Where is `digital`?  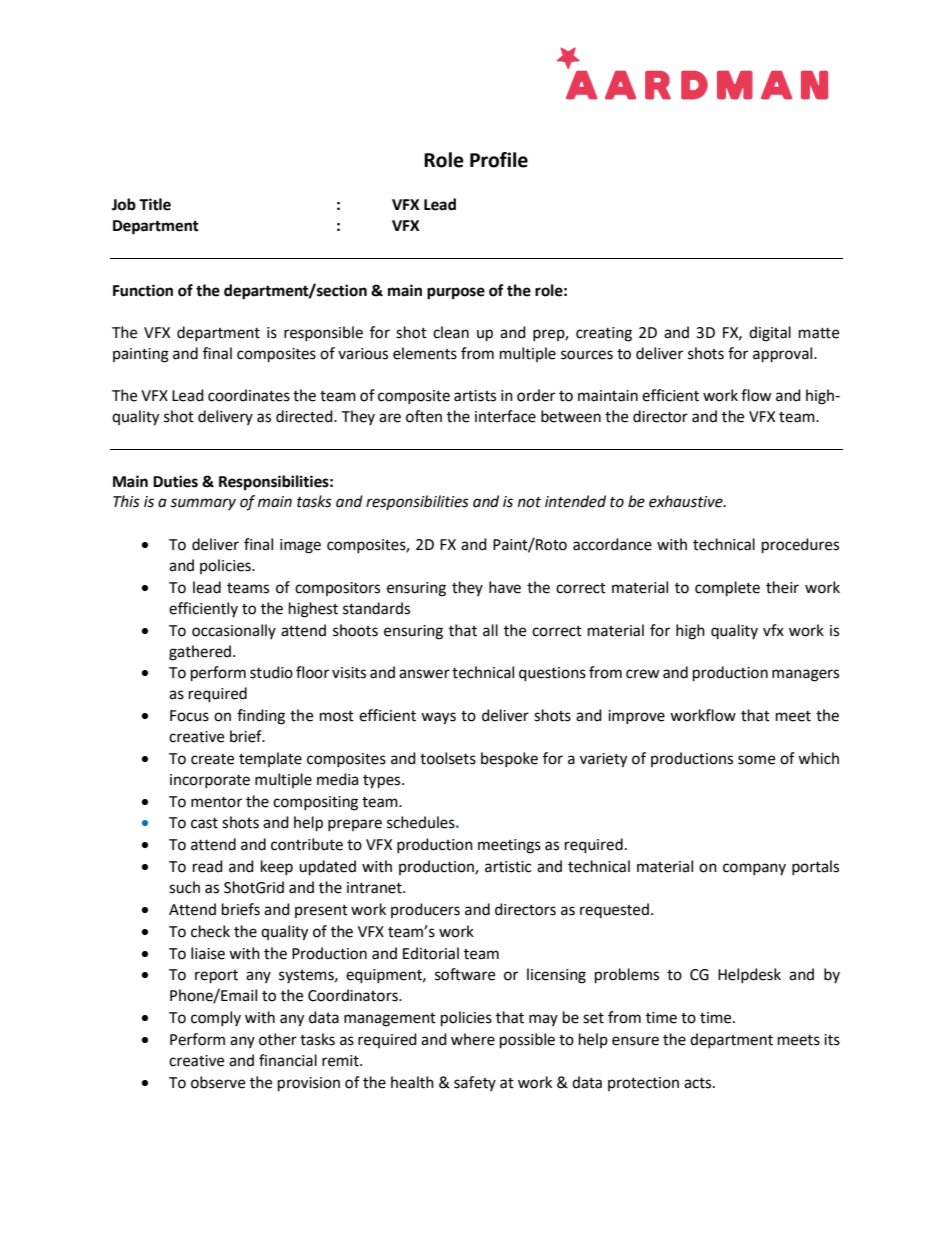 digital is located at coordinates (770, 334).
